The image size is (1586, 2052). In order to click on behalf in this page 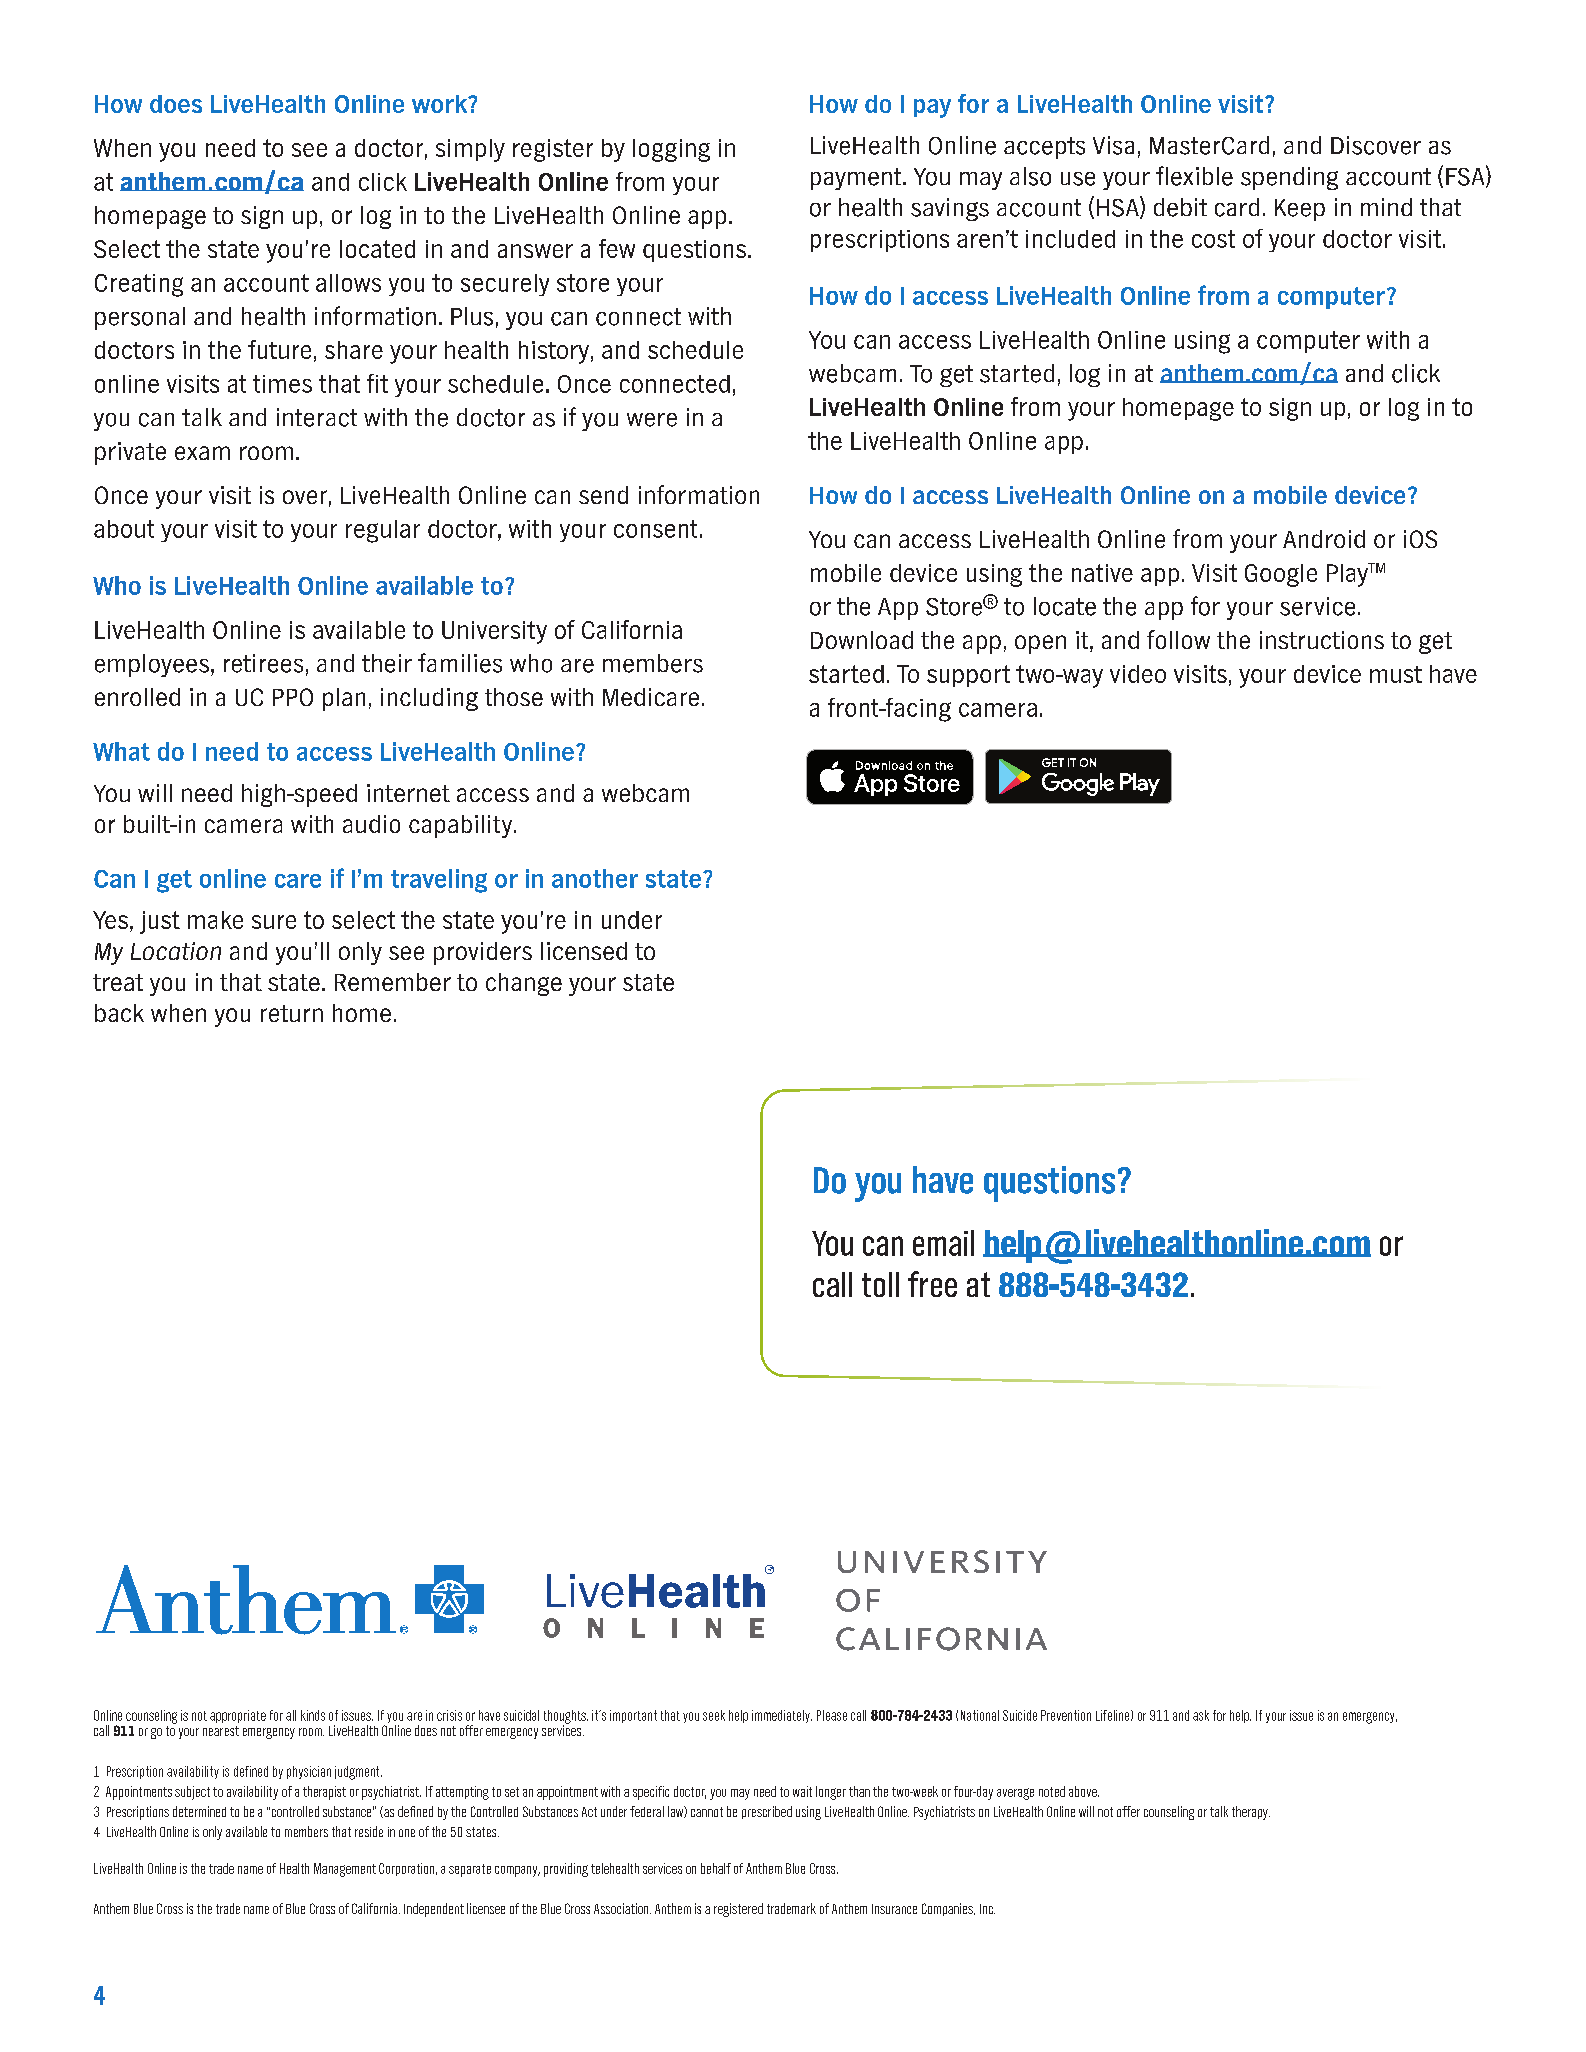, I will do `click(716, 1868)`.
